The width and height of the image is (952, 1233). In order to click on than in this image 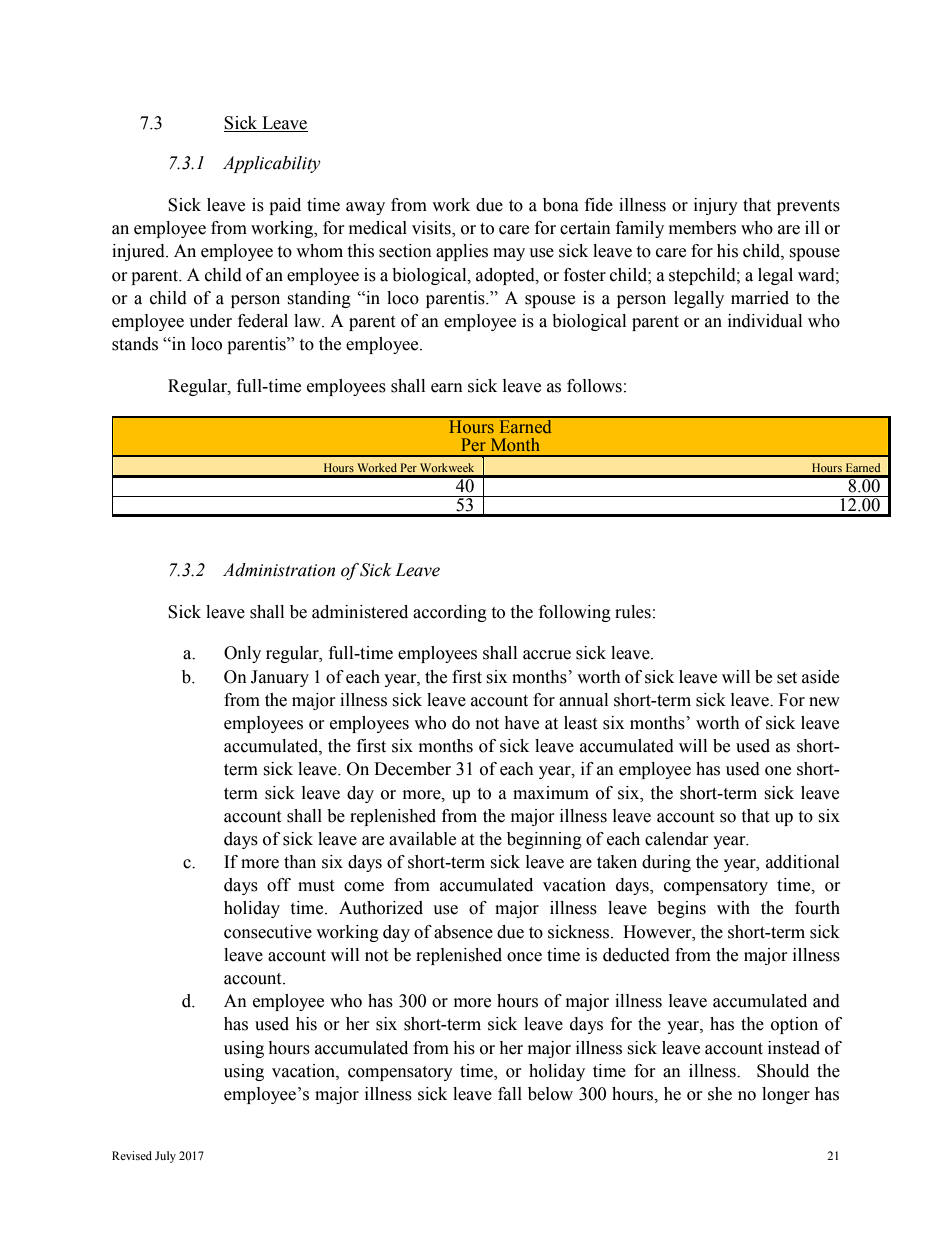, I will do `click(300, 862)`.
